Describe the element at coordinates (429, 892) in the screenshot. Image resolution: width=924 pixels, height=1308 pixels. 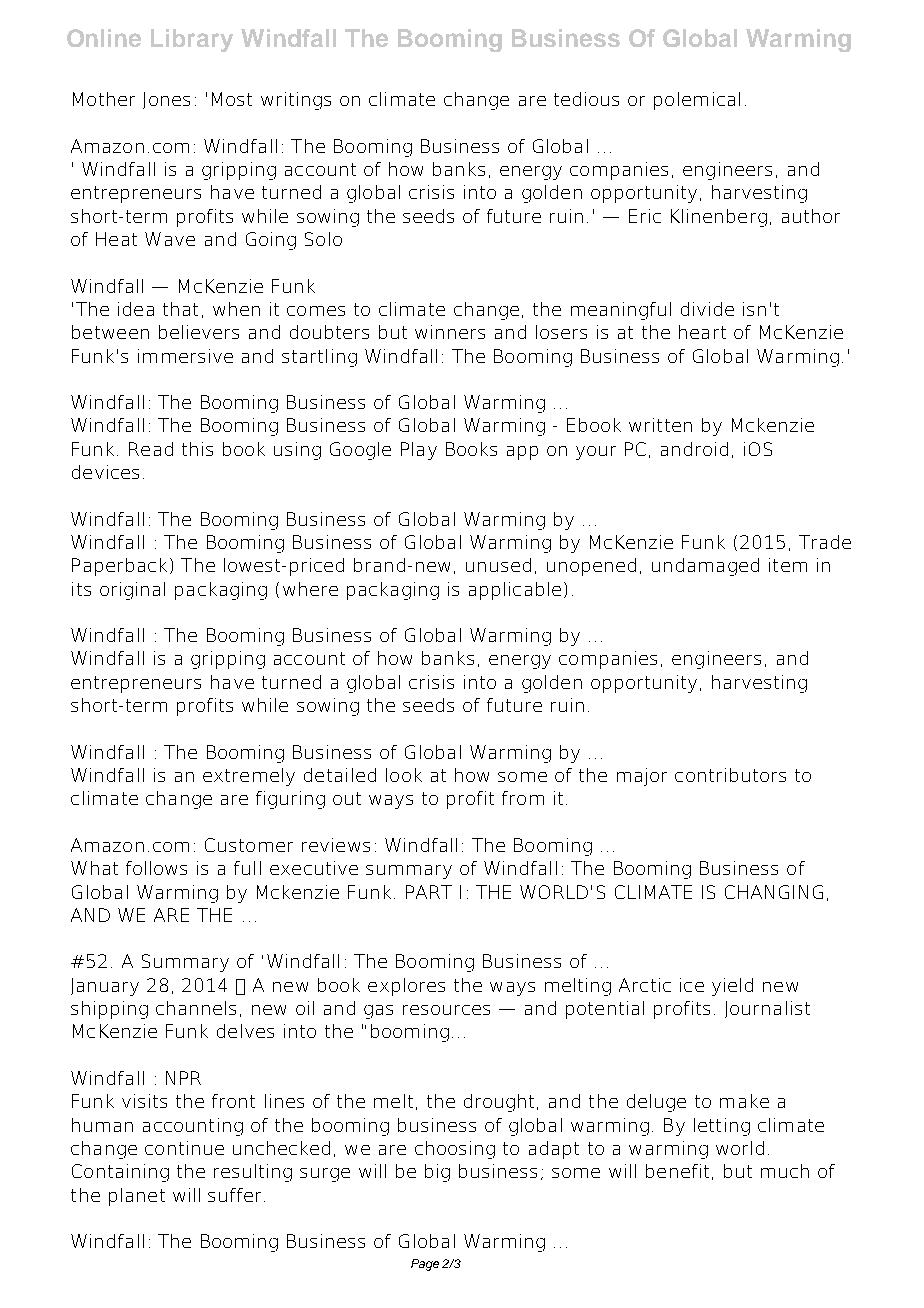
I see `PART` at that location.
